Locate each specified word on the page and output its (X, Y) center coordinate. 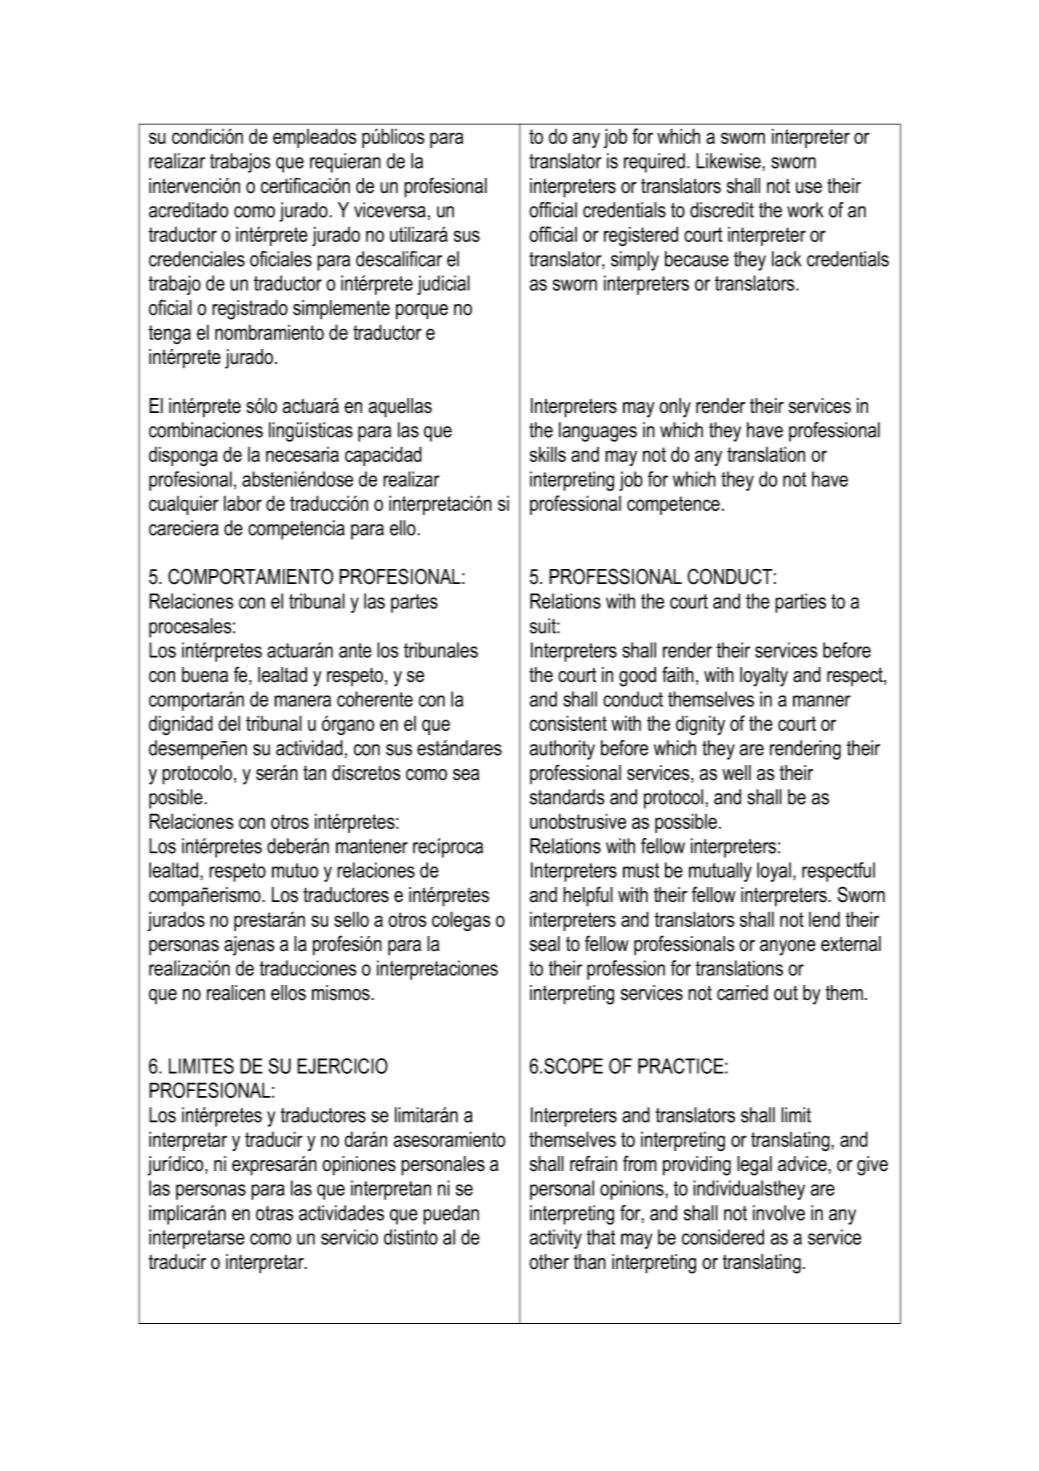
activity (555, 1239)
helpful (588, 896)
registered (641, 236)
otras (274, 1213)
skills (548, 454)
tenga (169, 334)
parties (800, 603)
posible (177, 799)
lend (824, 919)
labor (243, 503)
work (805, 210)
